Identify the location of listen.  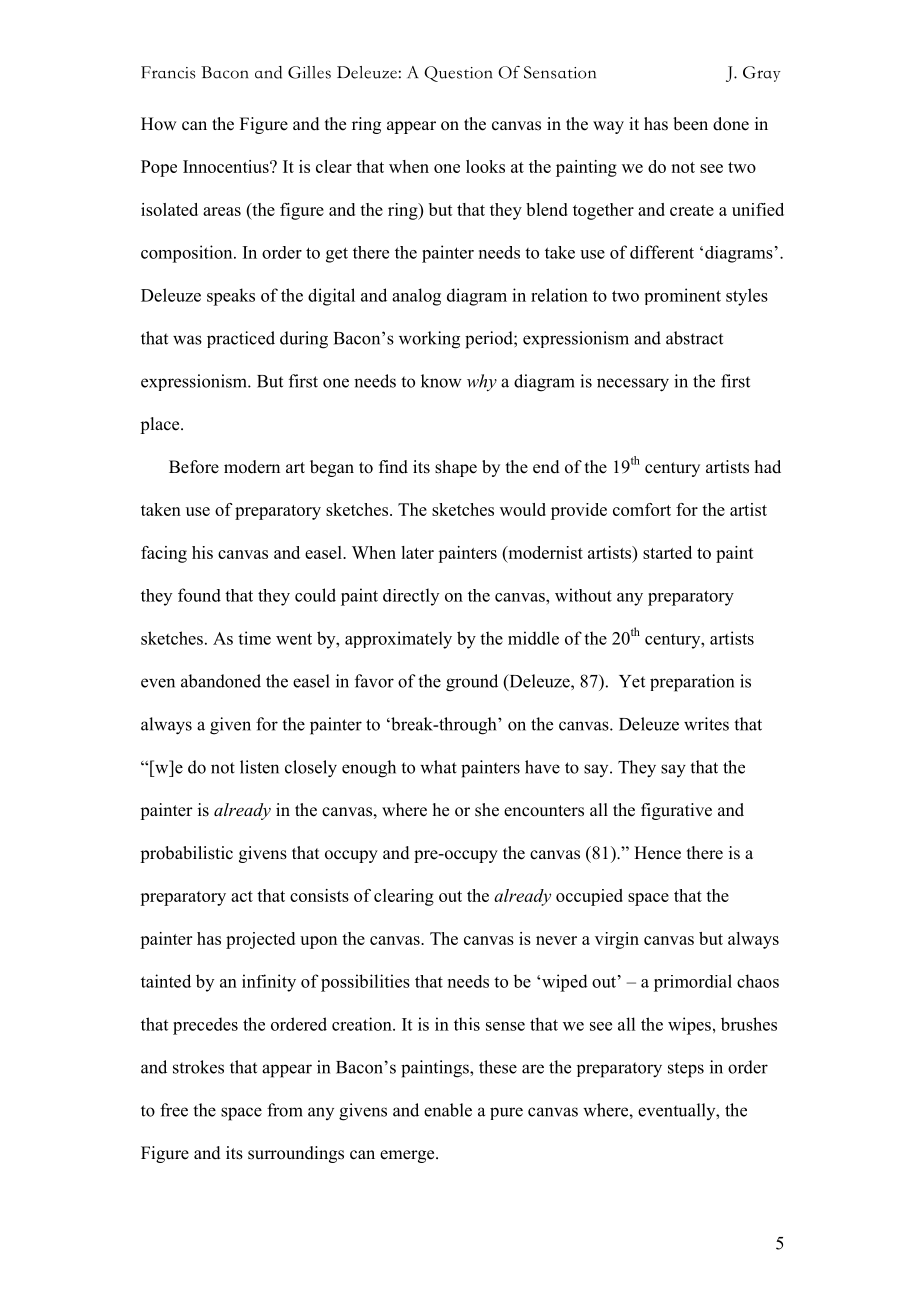
(259, 767).
